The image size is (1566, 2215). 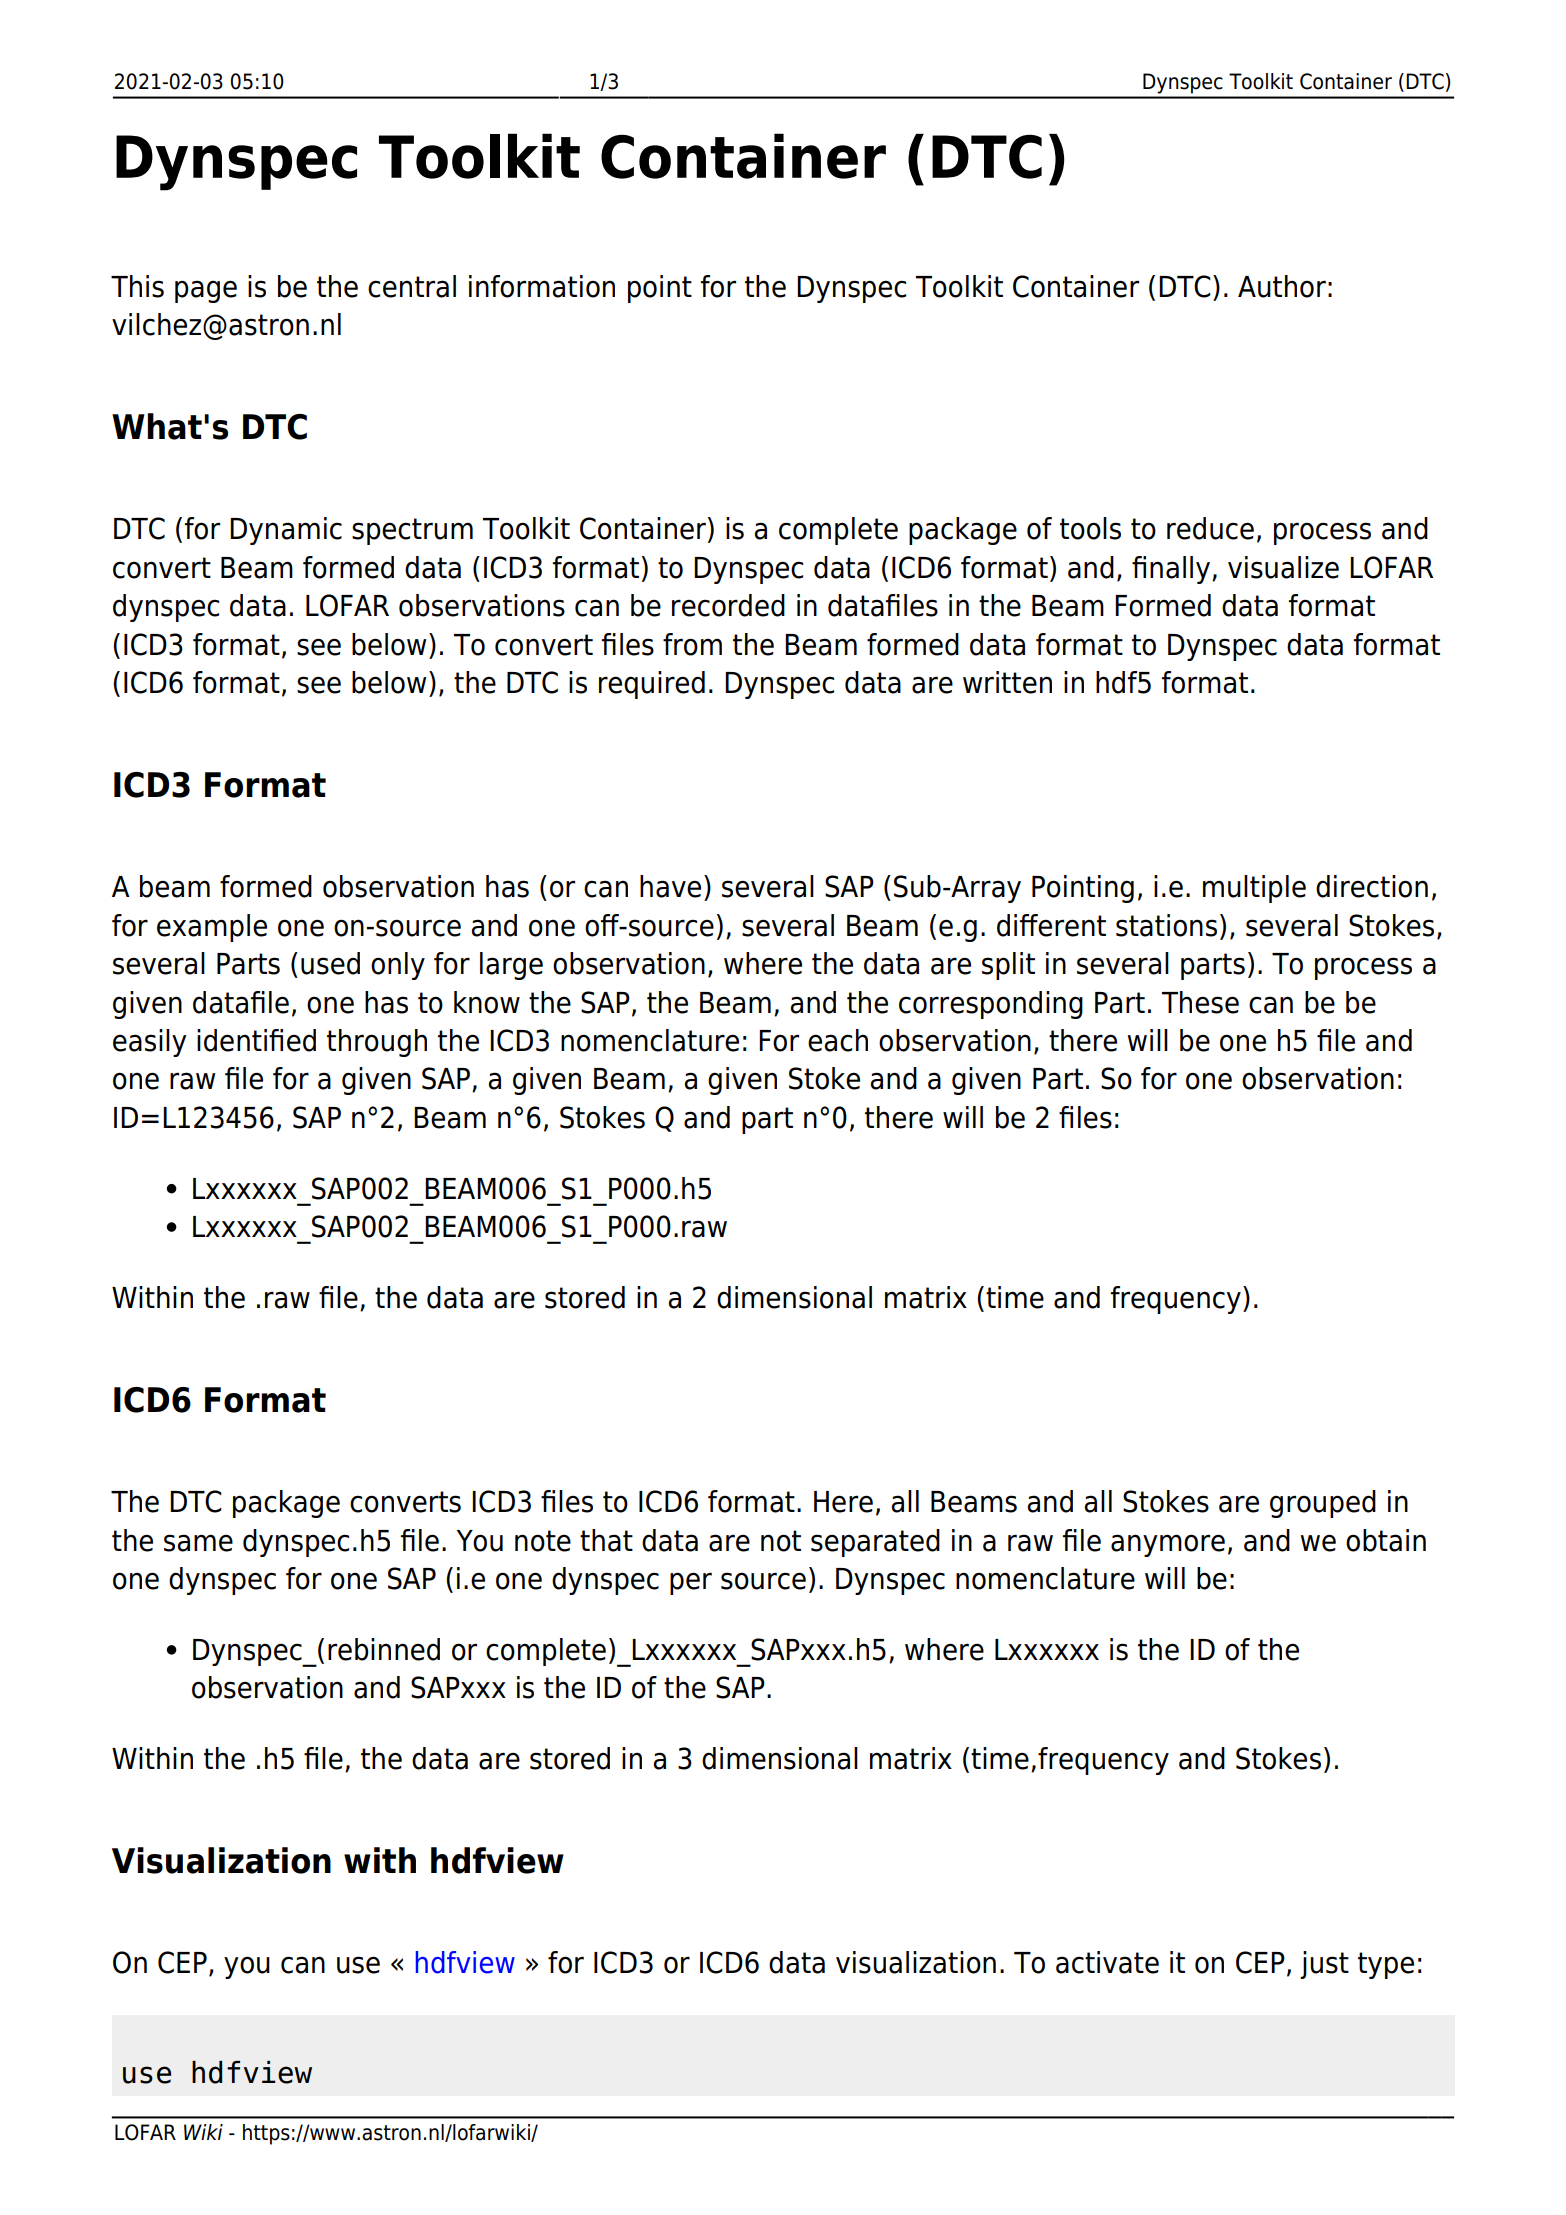 What do you see at coordinates (206, 291) in the document?
I see `page` at bounding box center [206, 291].
